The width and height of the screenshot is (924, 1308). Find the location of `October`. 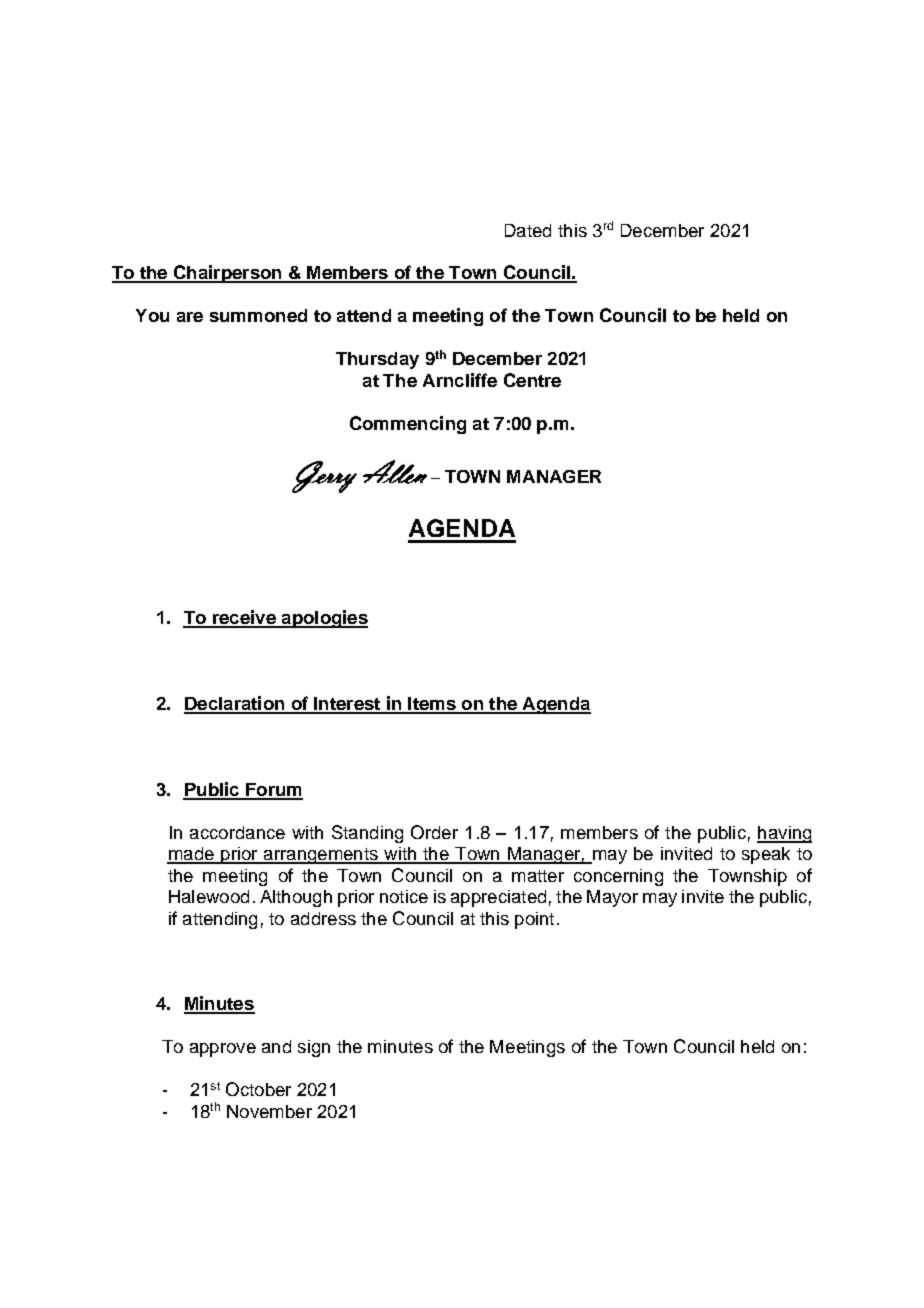

October is located at coordinates (258, 1089).
